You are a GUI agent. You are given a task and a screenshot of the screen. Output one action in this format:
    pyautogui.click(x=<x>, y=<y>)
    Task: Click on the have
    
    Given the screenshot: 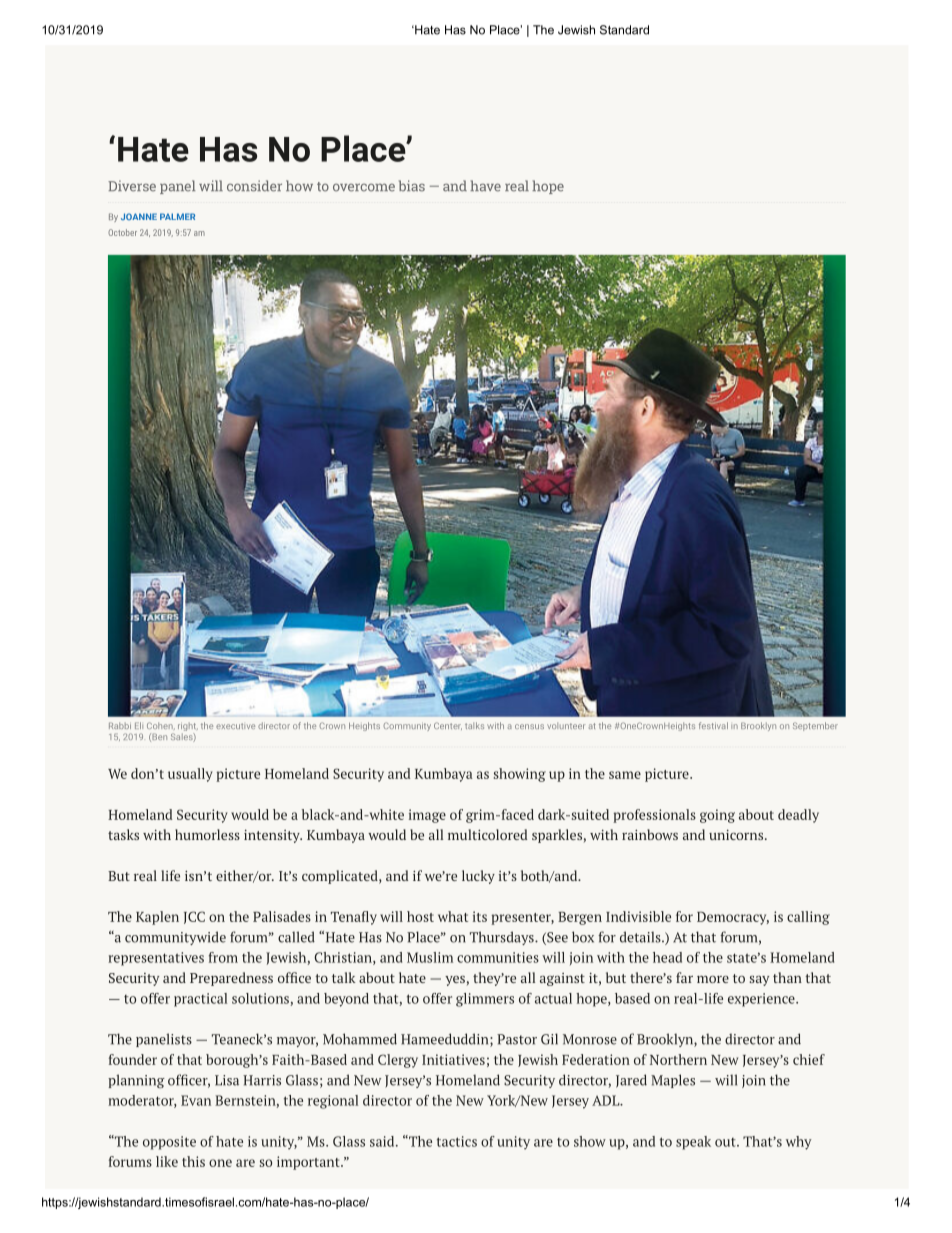 What is the action you would take?
    pyautogui.click(x=485, y=186)
